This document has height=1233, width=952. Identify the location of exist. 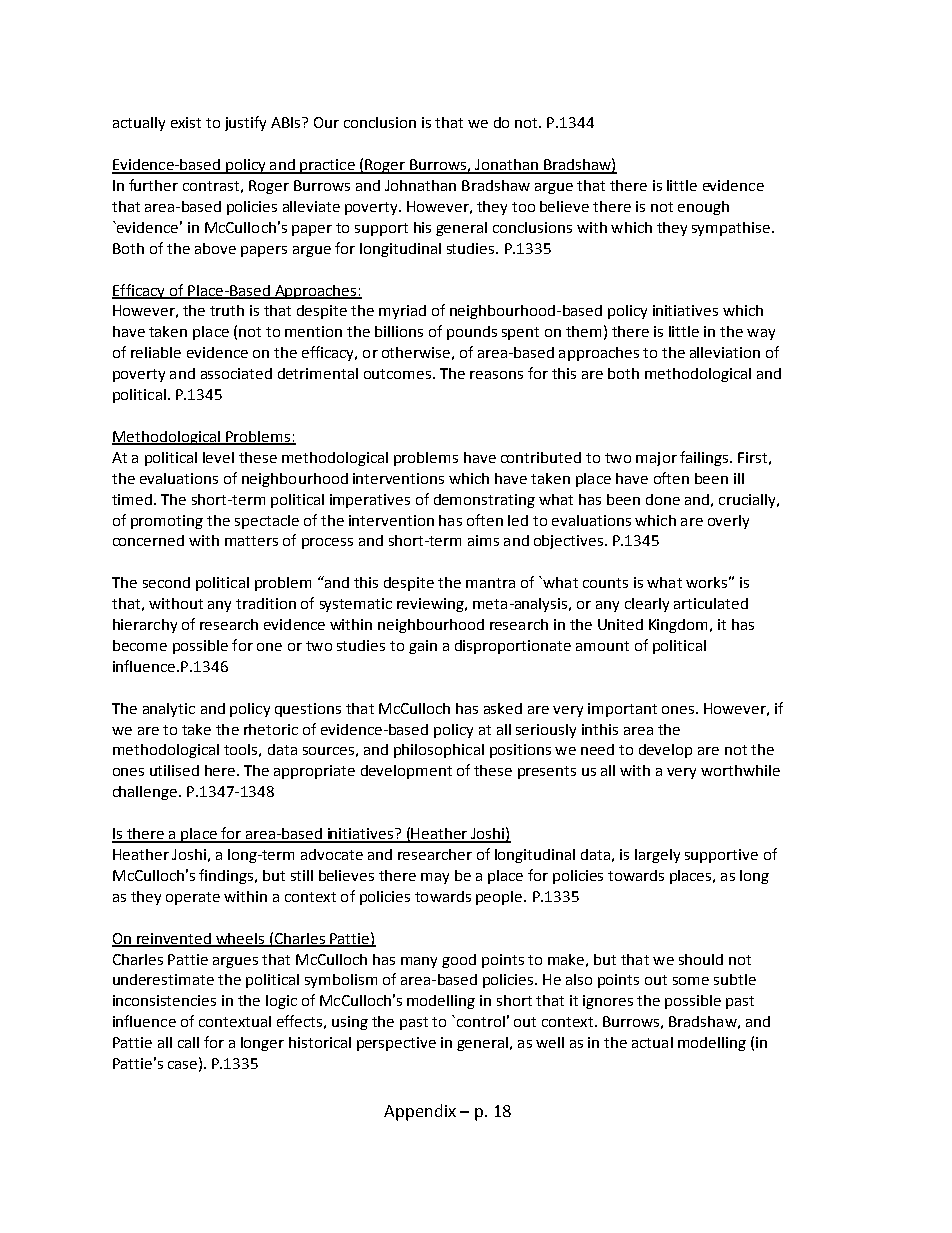
(186, 122).
